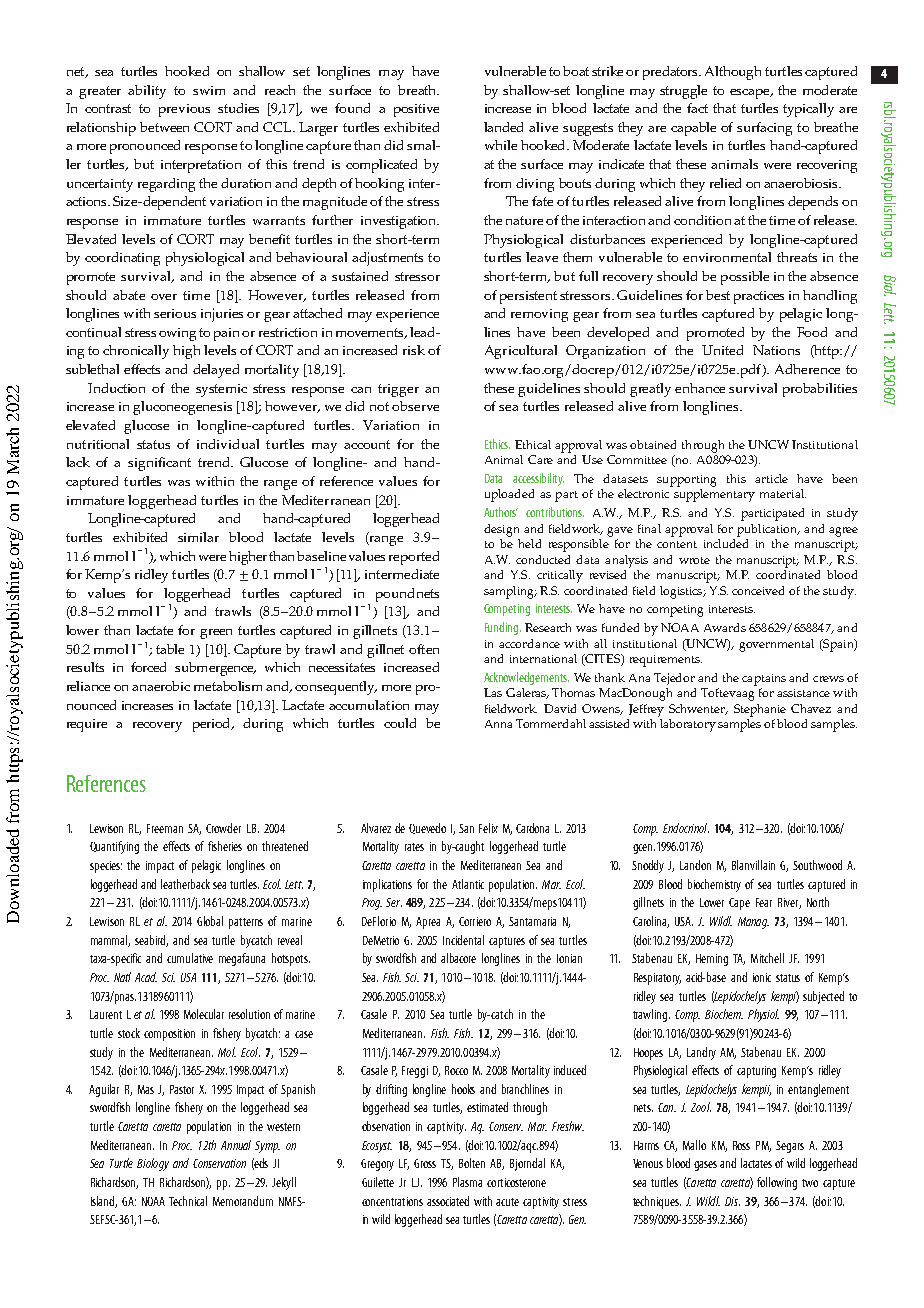  Describe the element at coordinates (725, 627) in the screenshot. I see `Awards` at that location.
